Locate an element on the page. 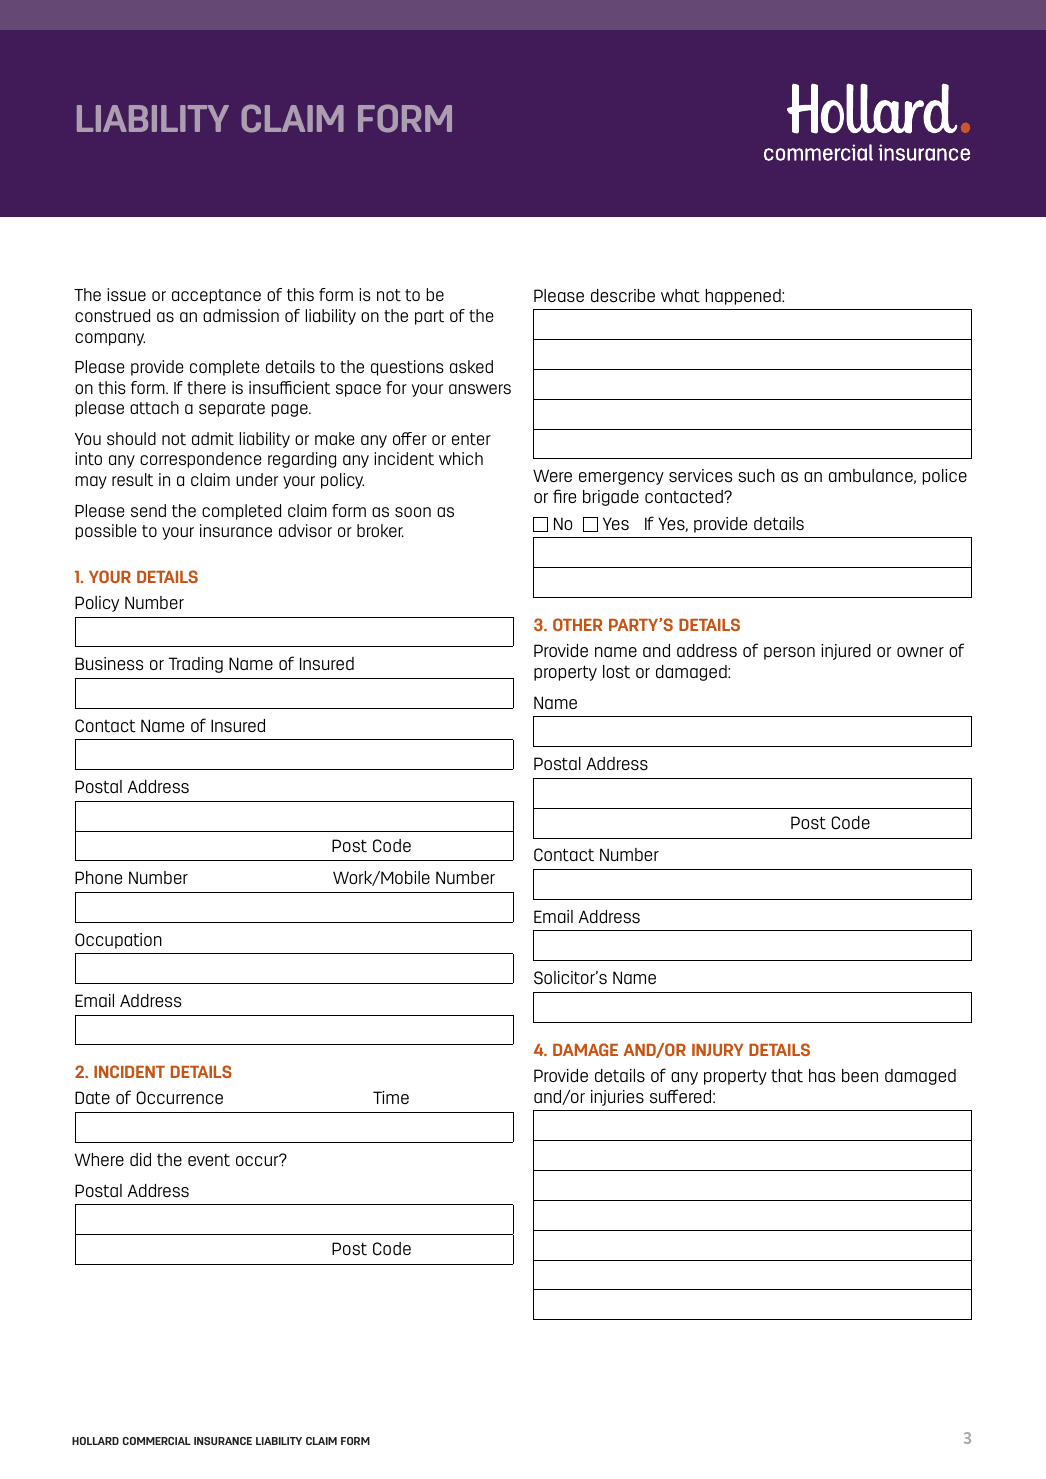  COMMERCIAL is located at coordinates (157, 1441).
